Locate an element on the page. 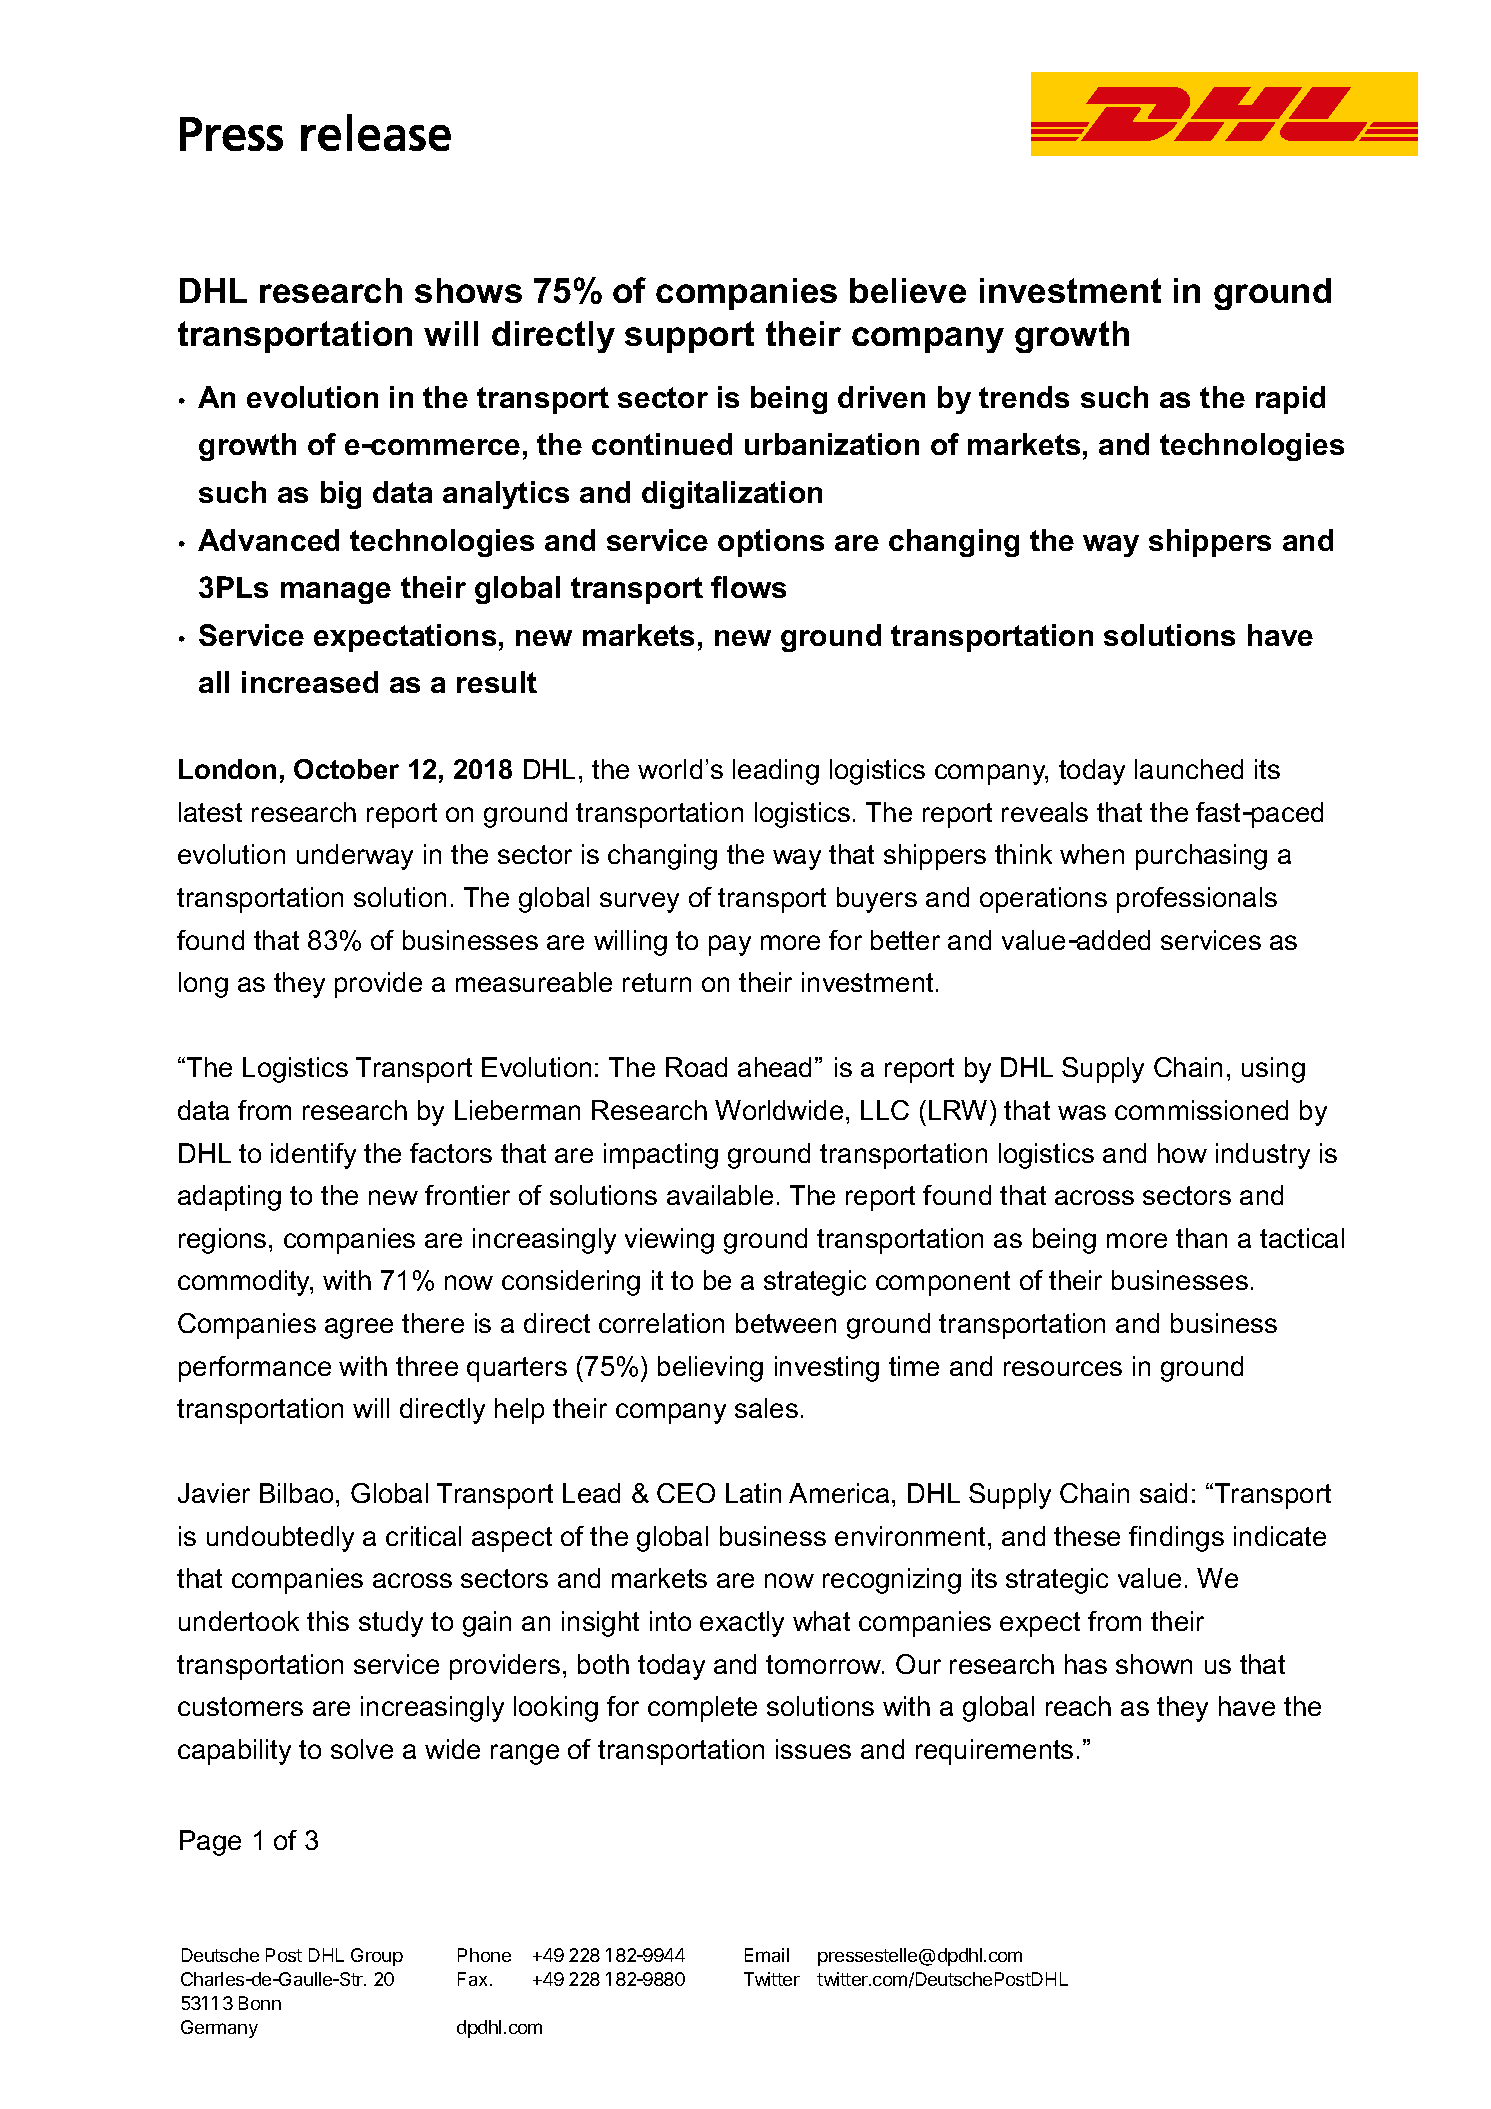  undoubtedly is located at coordinates (280, 1539).
